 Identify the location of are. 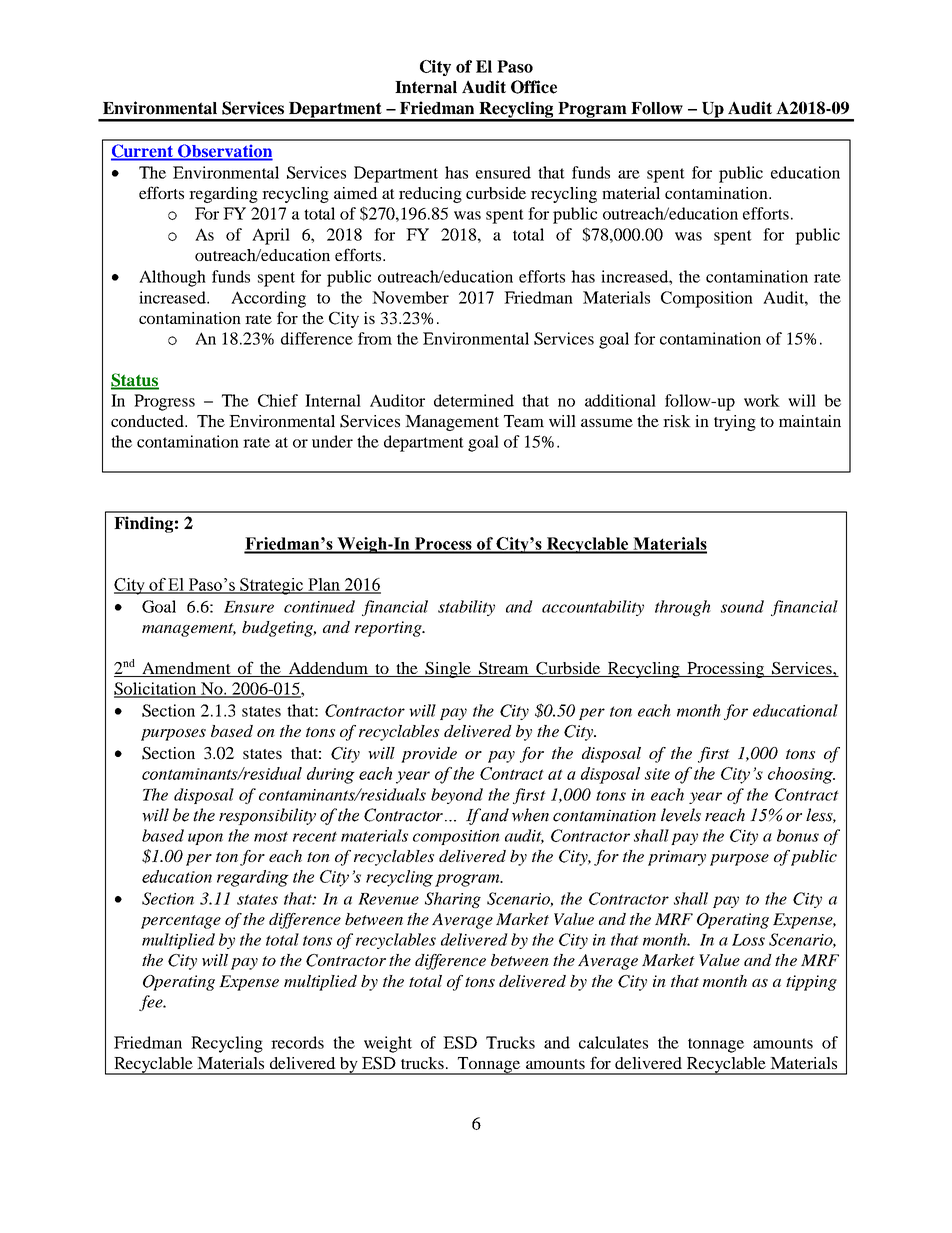
(629, 174).
